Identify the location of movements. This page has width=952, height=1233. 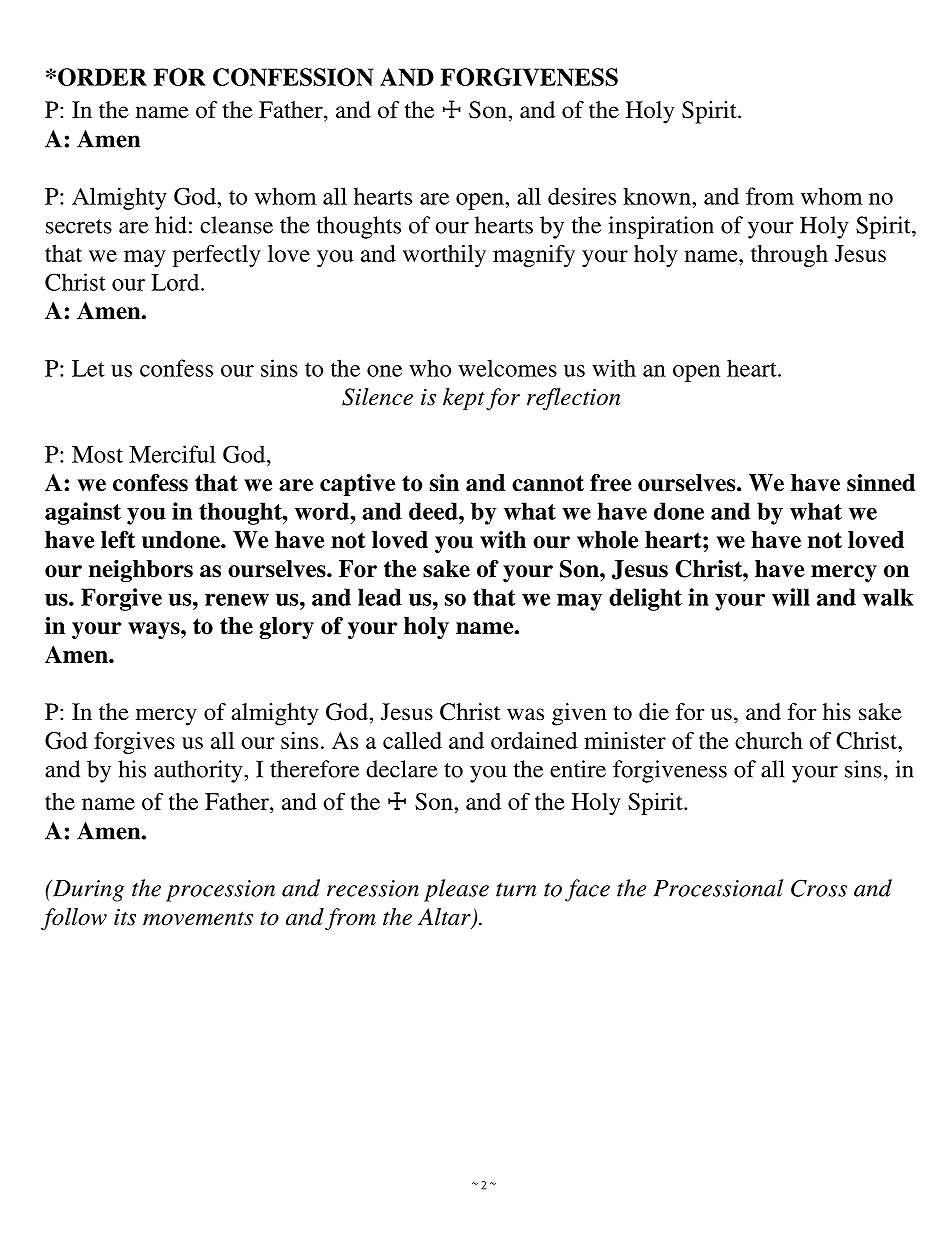
(198, 918).
